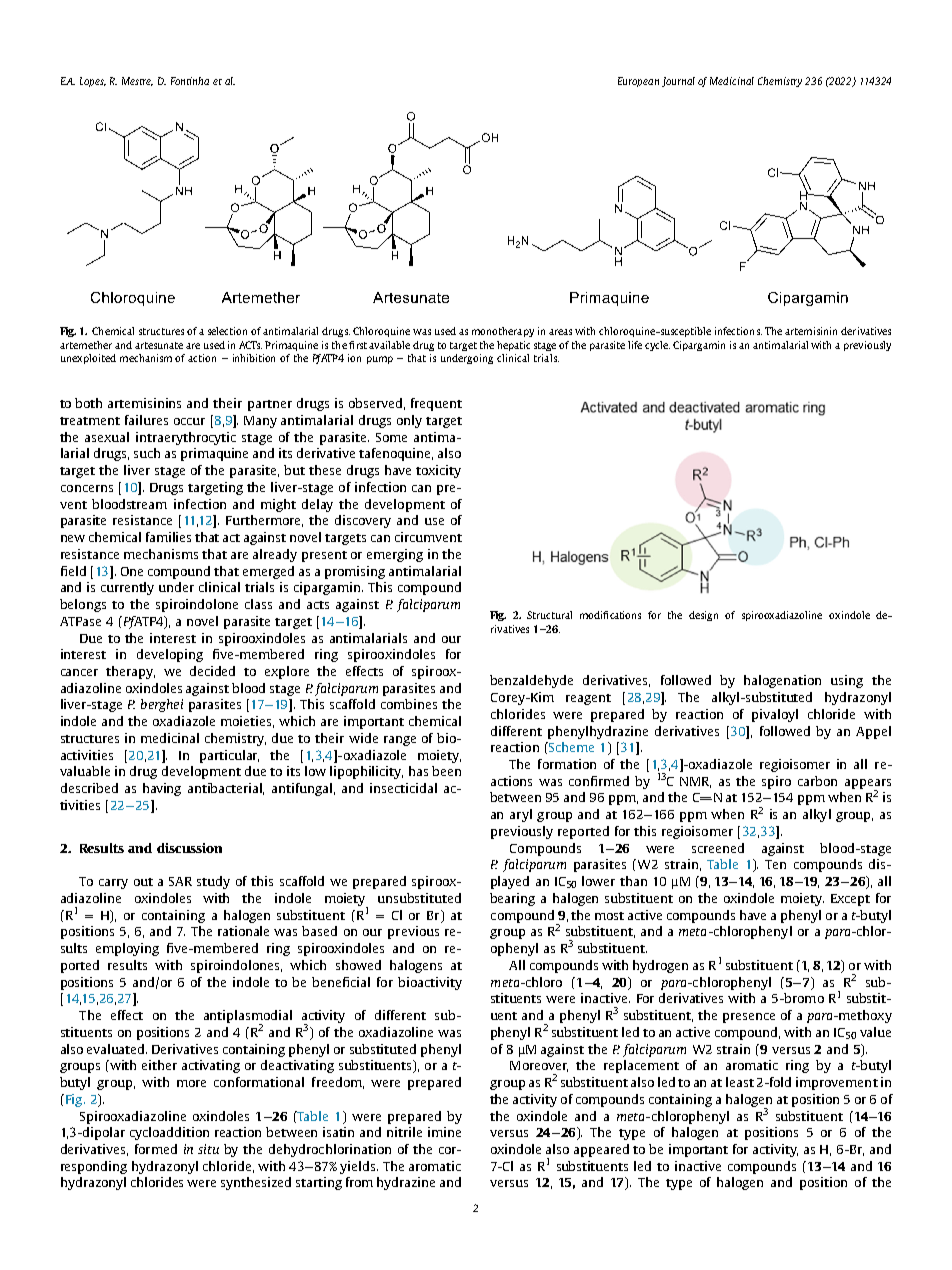 The image size is (952, 1270). I want to click on formed, so click(156, 1149).
